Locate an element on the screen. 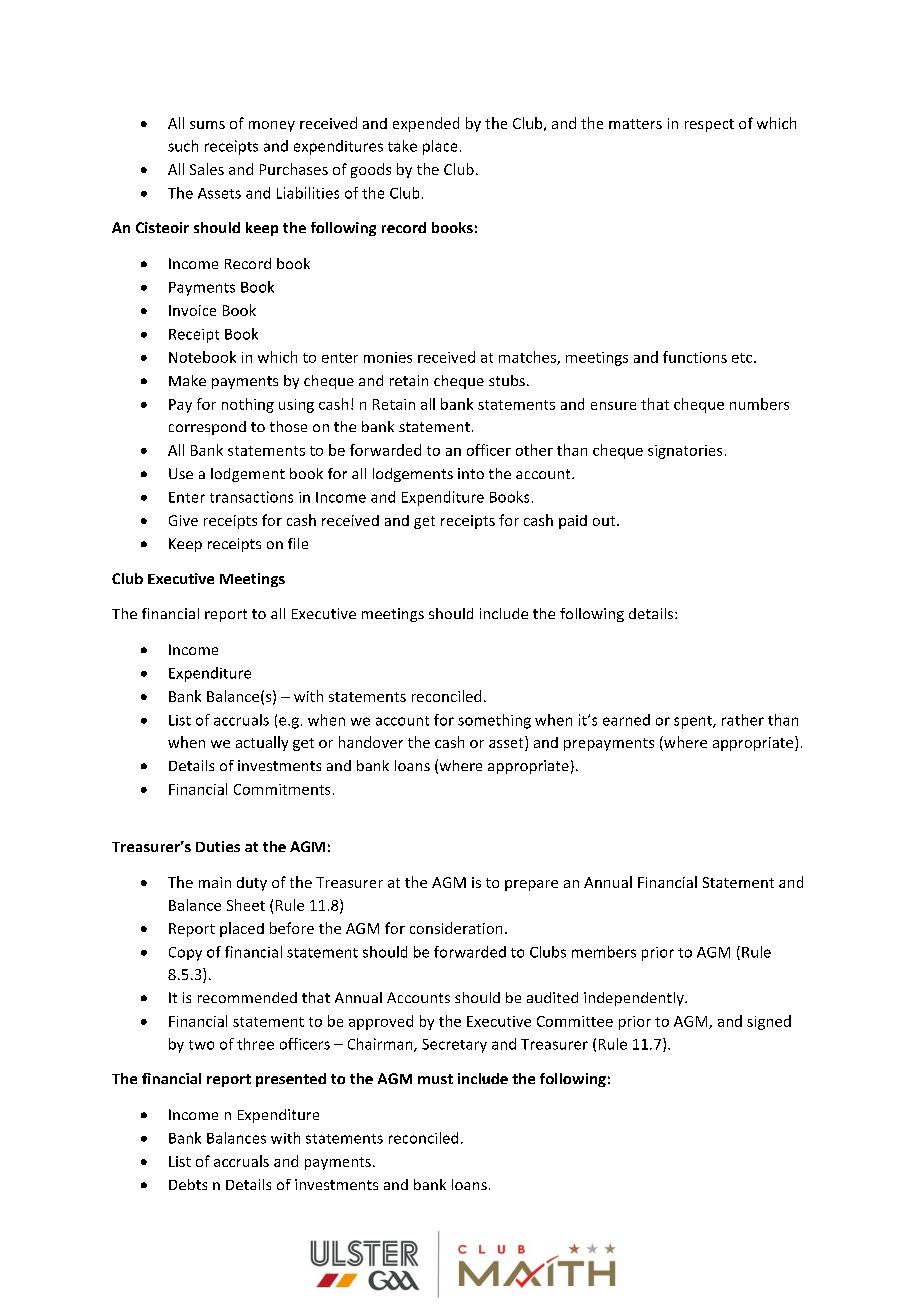 The width and height of the screenshot is (924, 1308). into is located at coordinates (471, 473).
